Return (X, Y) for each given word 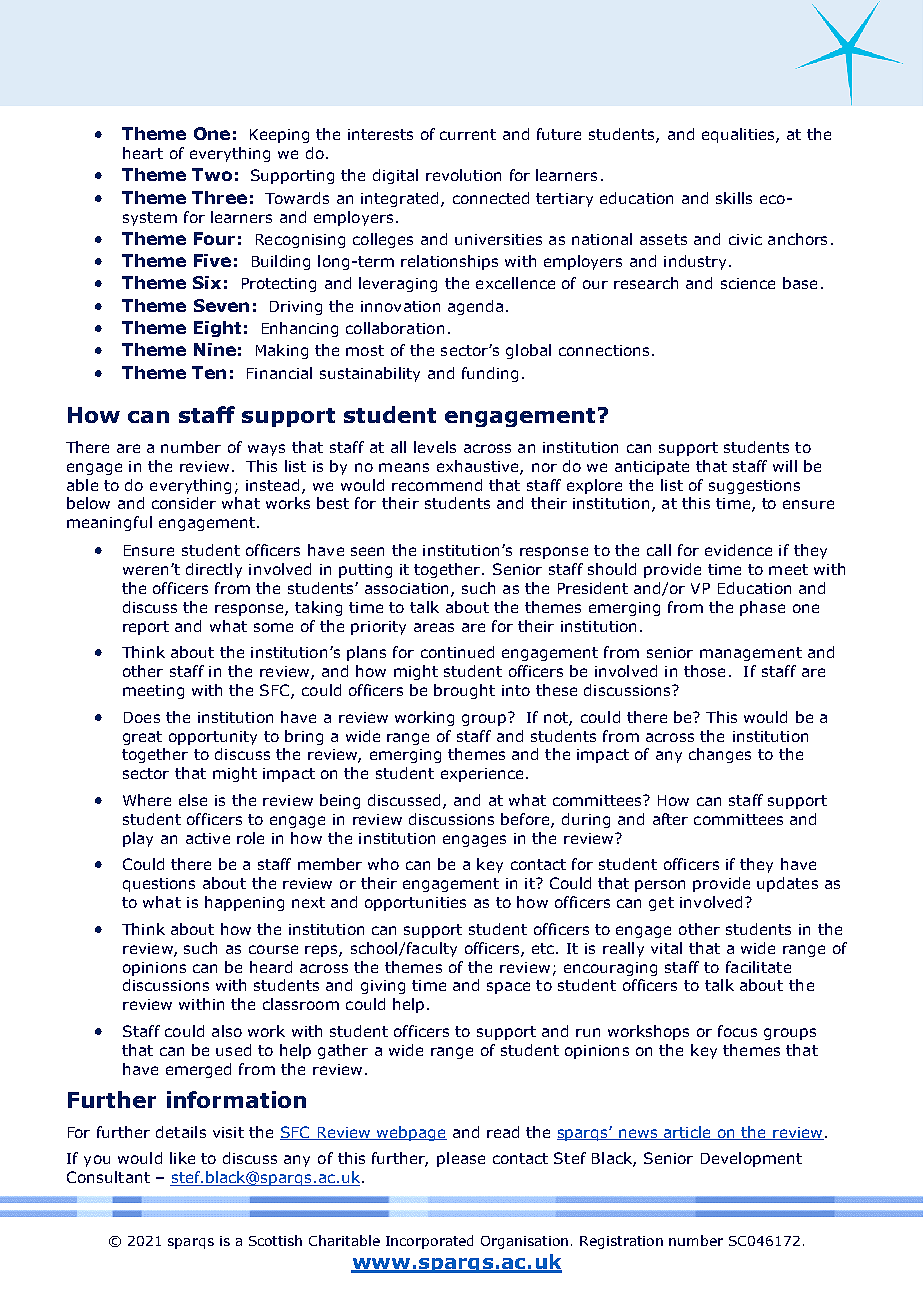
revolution (463, 175)
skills (734, 198)
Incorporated (429, 1242)
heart (143, 153)
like (182, 1158)
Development (751, 1159)
